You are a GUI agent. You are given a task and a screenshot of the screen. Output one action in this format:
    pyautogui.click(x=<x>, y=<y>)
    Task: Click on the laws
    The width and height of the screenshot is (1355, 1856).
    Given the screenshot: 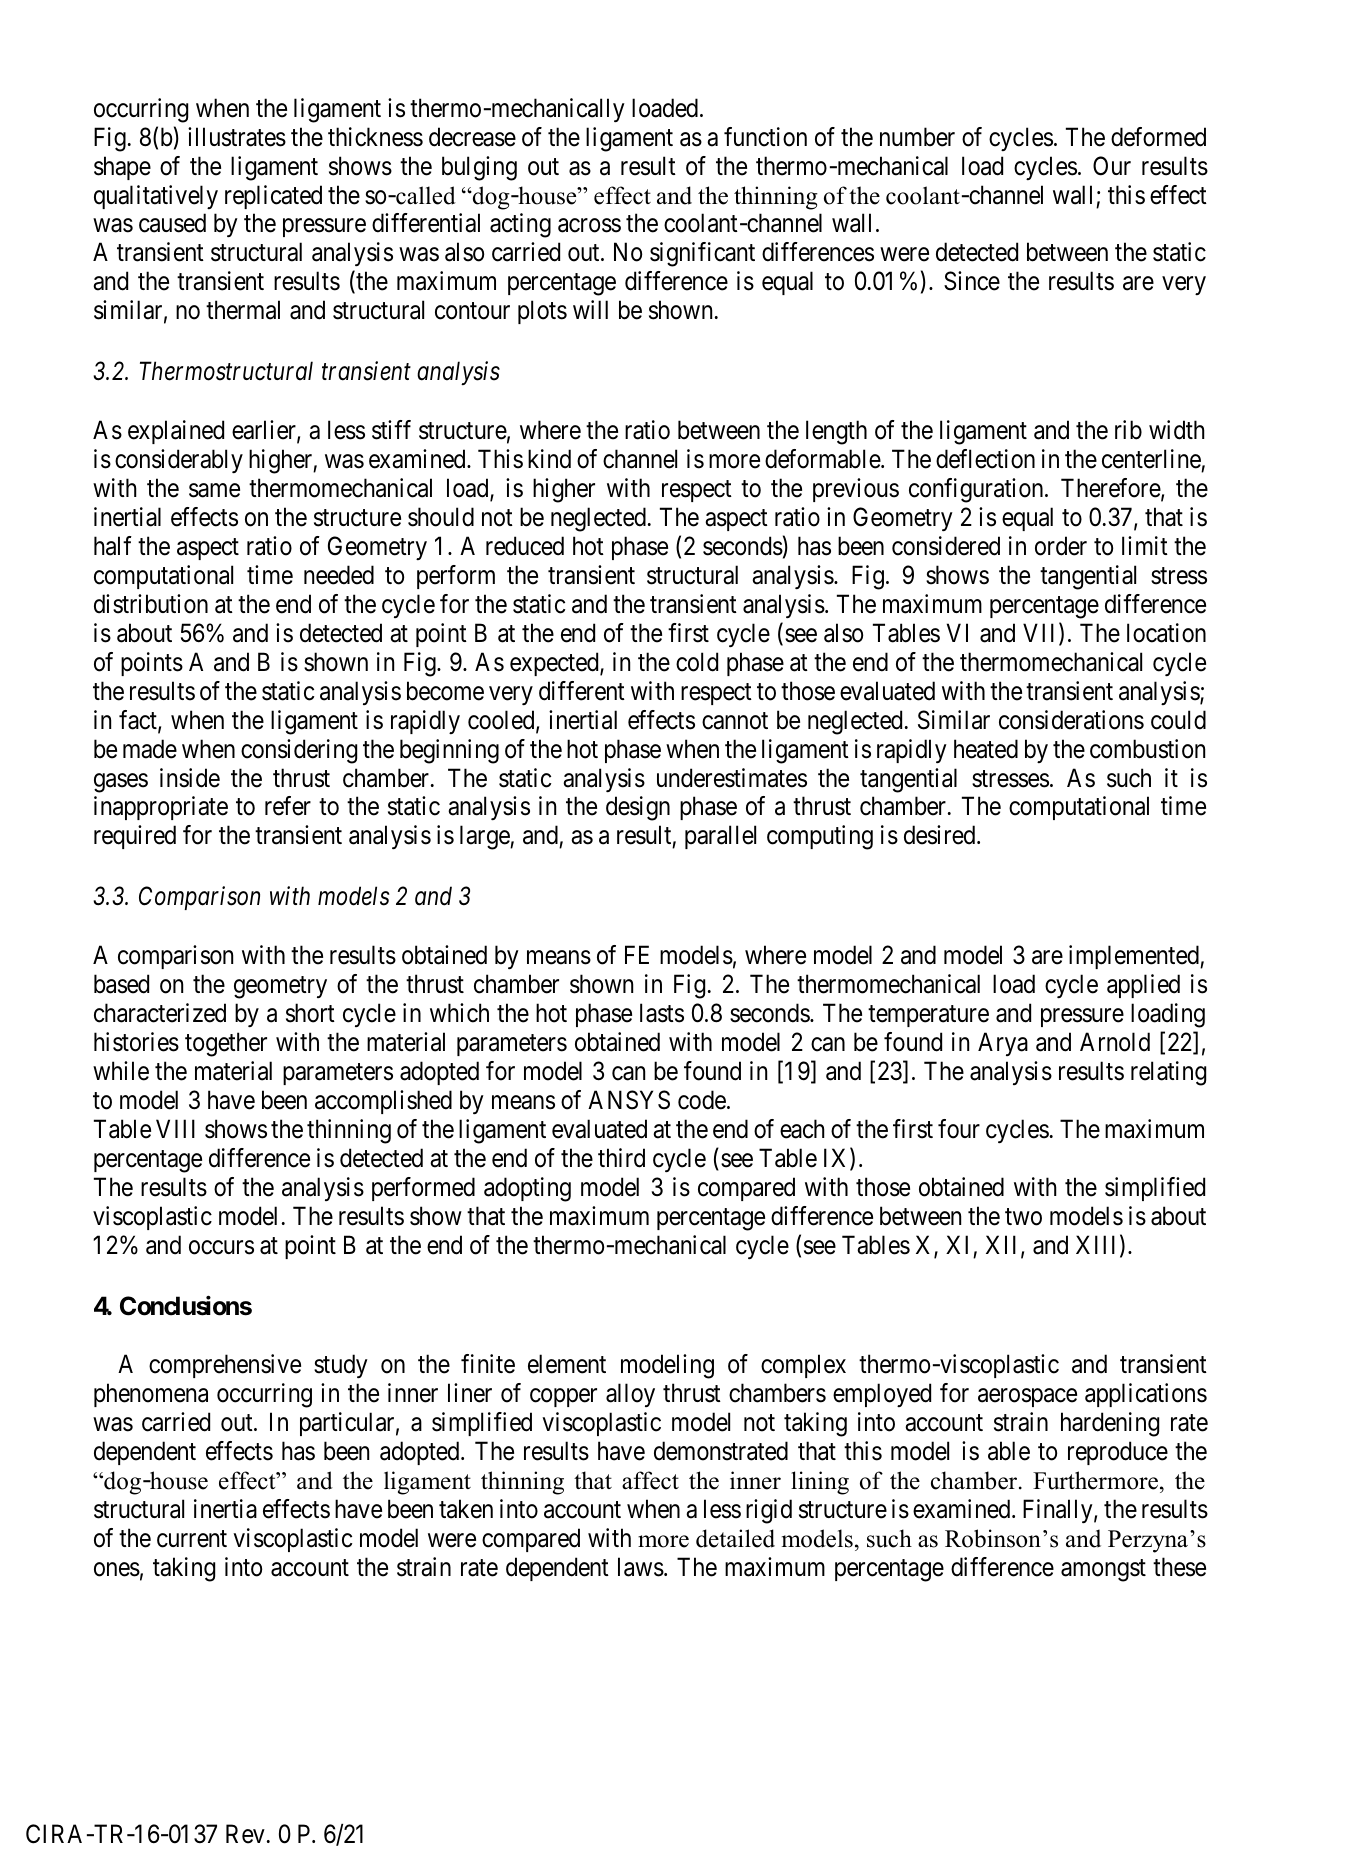 What is the action you would take?
    pyautogui.click(x=641, y=1567)
